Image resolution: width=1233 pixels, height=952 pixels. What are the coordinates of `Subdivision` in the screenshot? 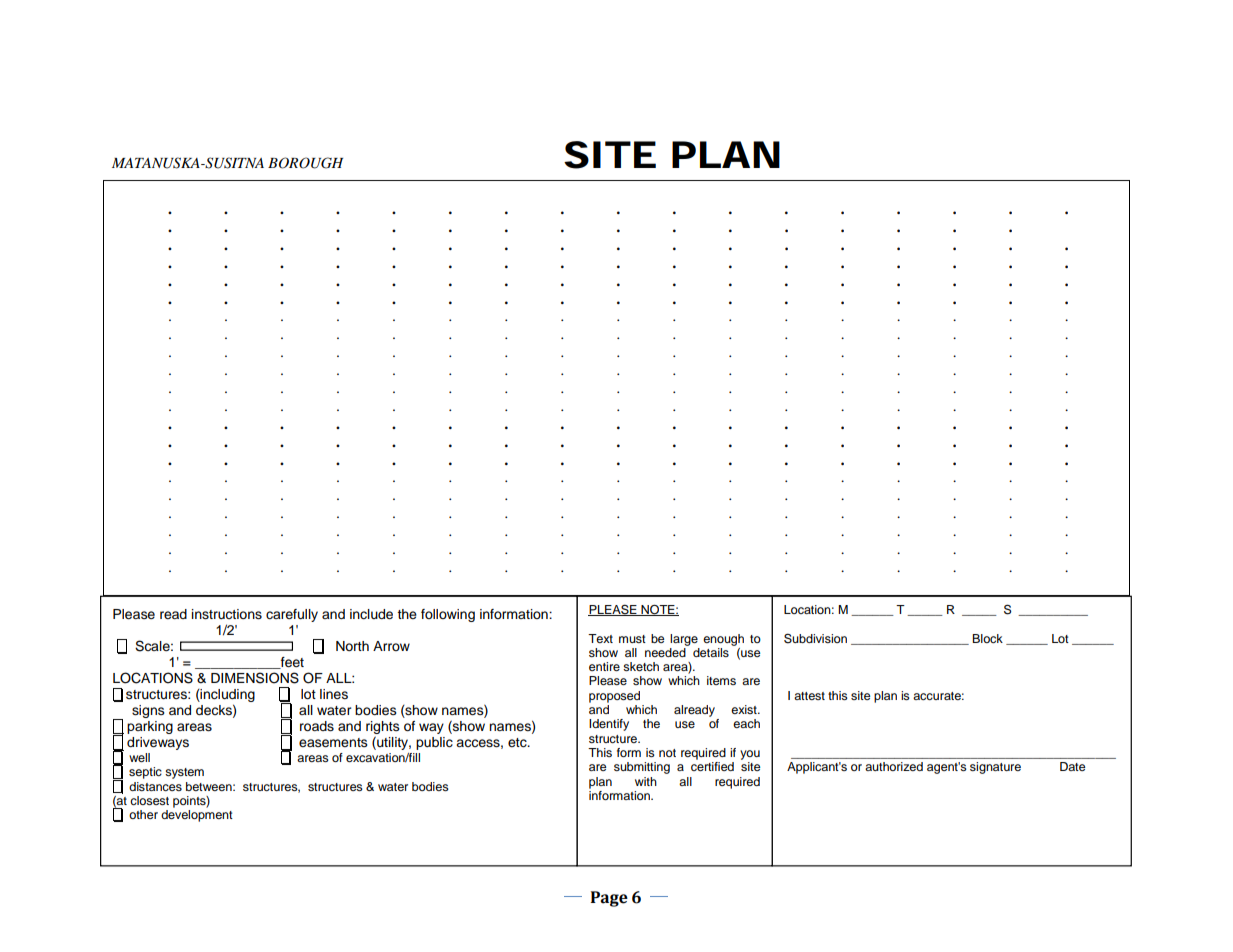 It's located at (815, 638).
